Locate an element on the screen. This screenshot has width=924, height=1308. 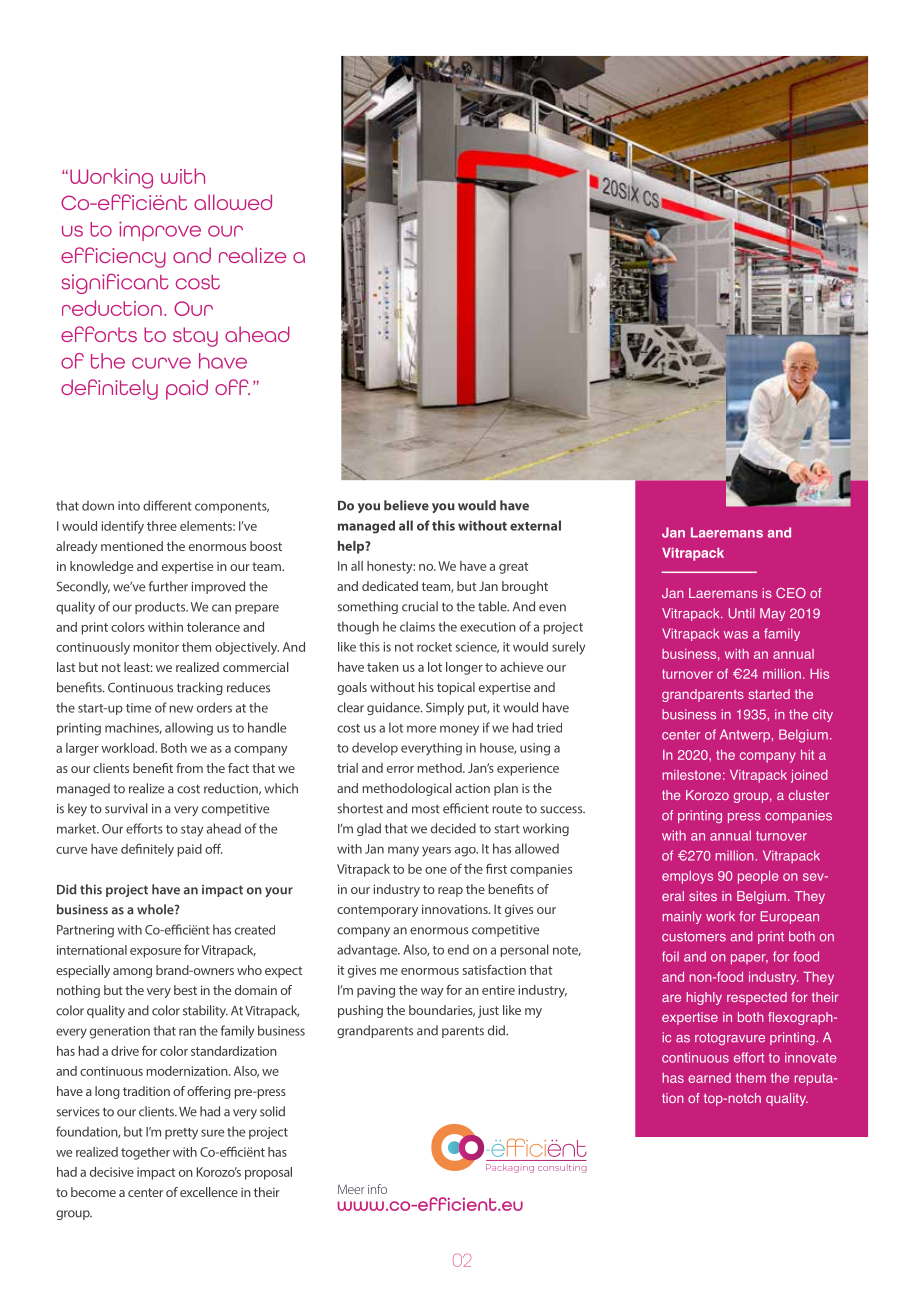
believe is located at coordinates (406, 505).
